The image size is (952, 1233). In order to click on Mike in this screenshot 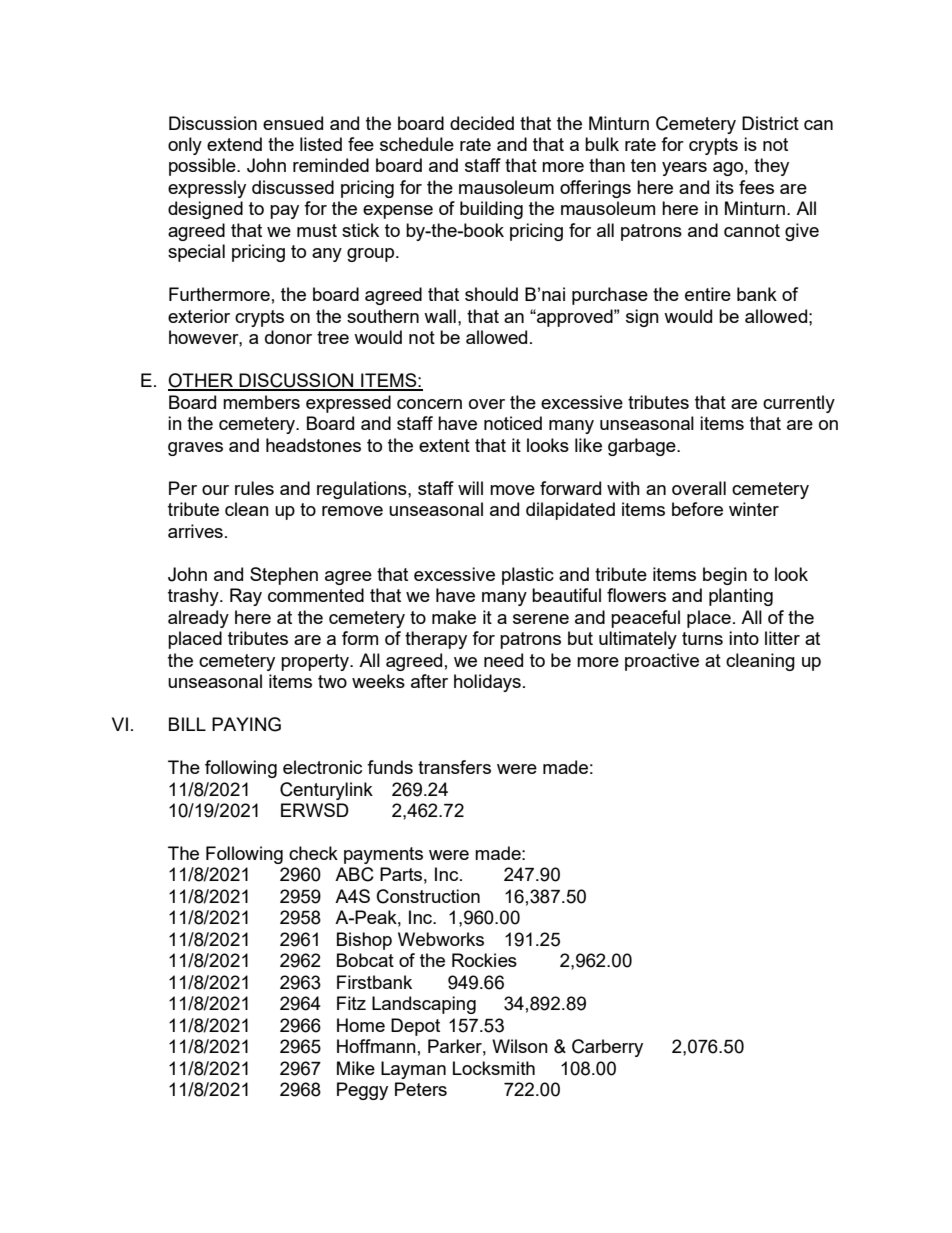, I will do `click(356, 1068)`.
